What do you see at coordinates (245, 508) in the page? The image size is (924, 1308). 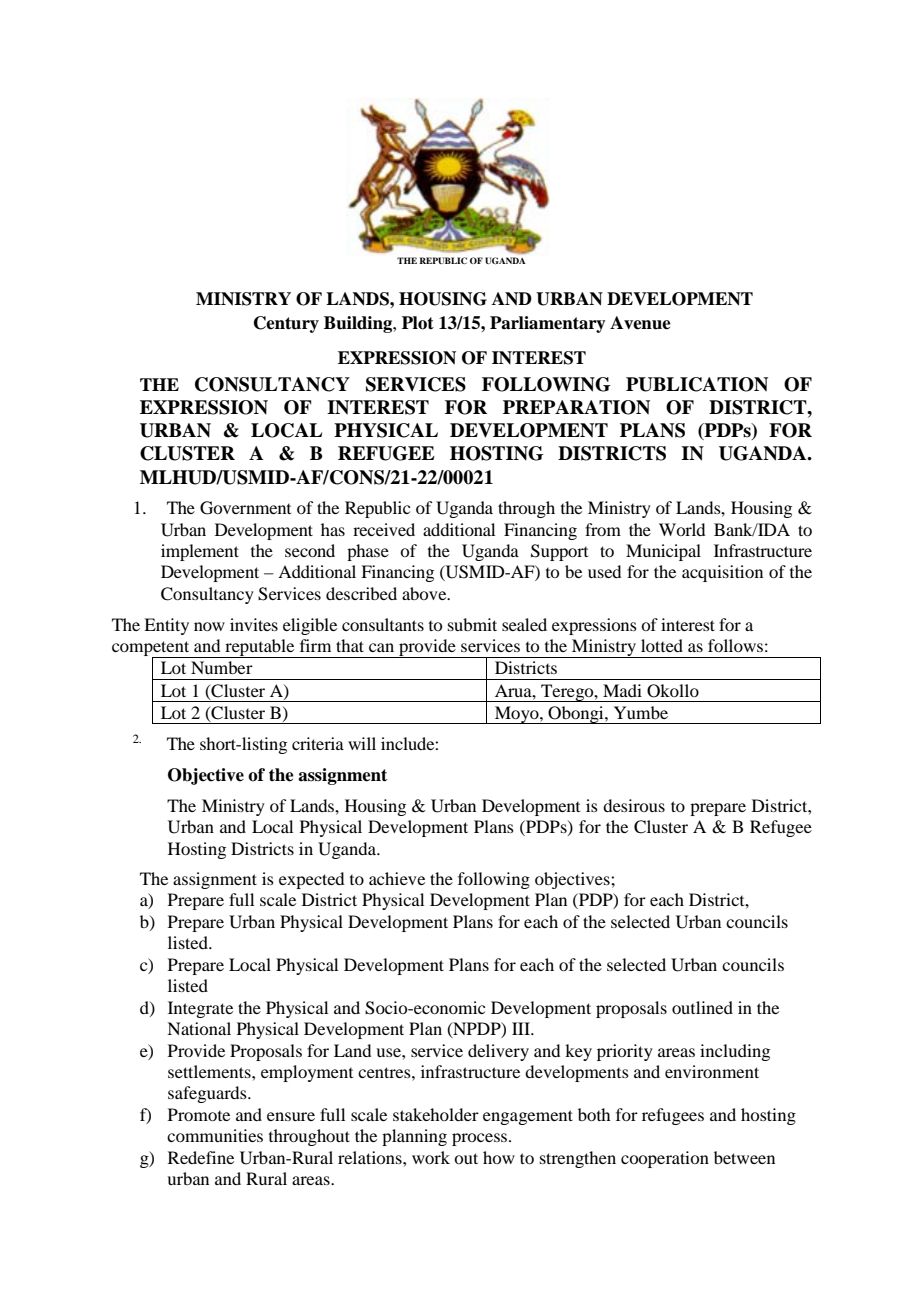 I see `Government` at bounding box center [245, 508].
